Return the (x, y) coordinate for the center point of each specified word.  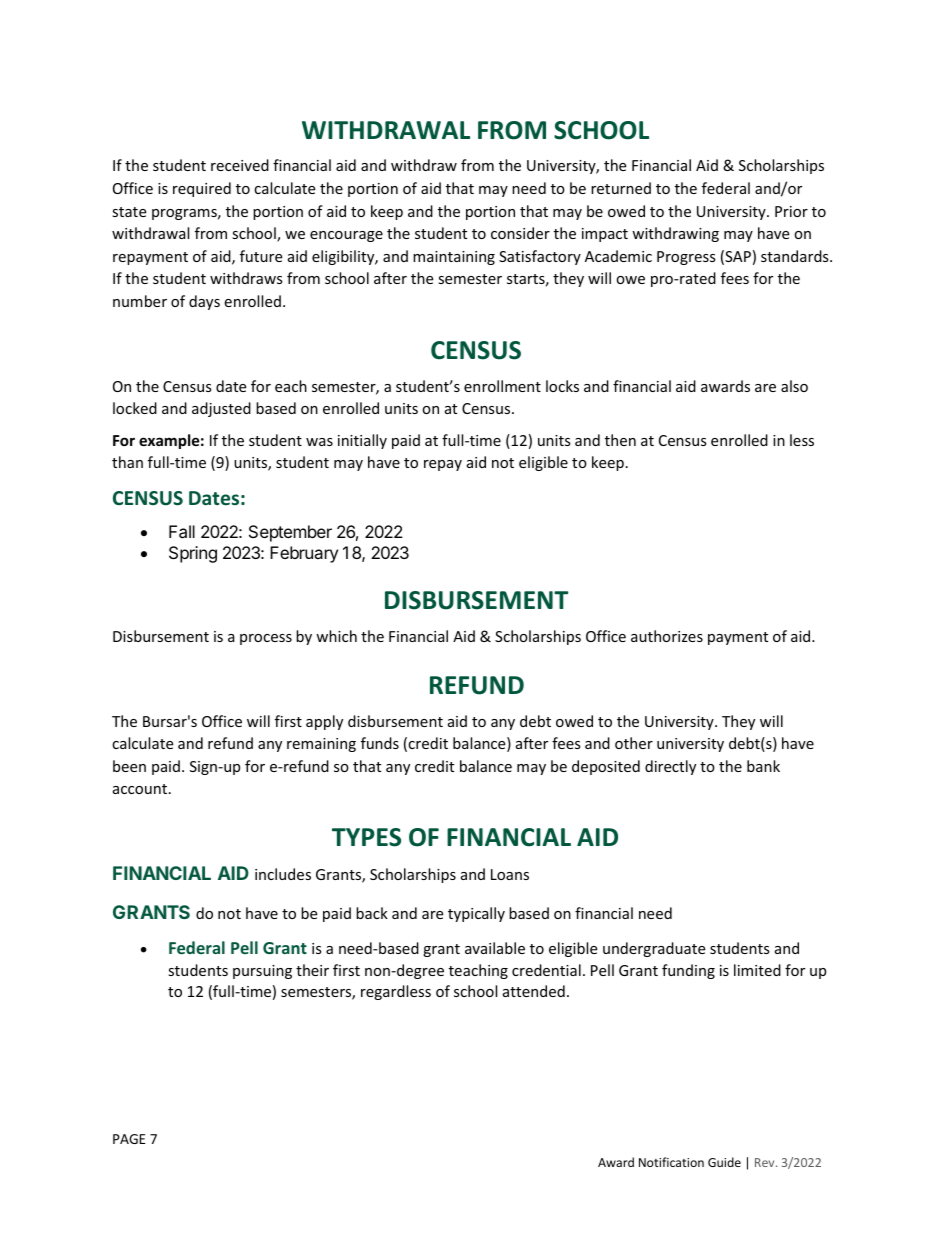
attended (534, 991)
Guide (724, 1162)
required (202, 189)
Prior (791, 211)
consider (520, 233)
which (336, 636)
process (266, 639)
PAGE (129, 1139)
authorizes (667, 636)
